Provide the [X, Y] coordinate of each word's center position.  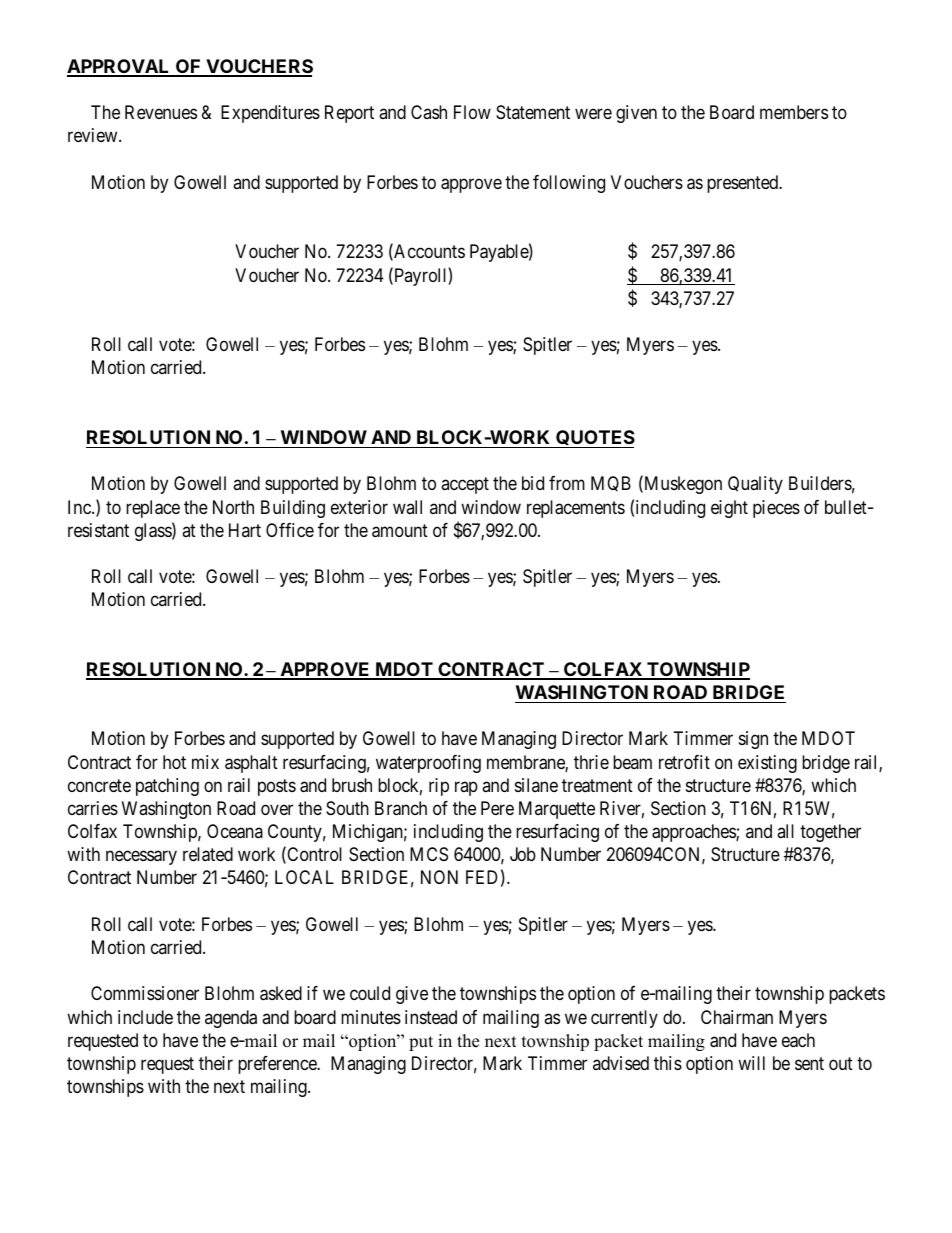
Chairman [737, 1017]
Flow [472, 112]
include [145, 1017]
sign [753, 740]
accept [465, 486]
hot [174, 762]
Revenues [161, 112]
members [794, 112]
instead [431, 1017]
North [233, 507]
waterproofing [428, 764]
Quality [755, 485]
